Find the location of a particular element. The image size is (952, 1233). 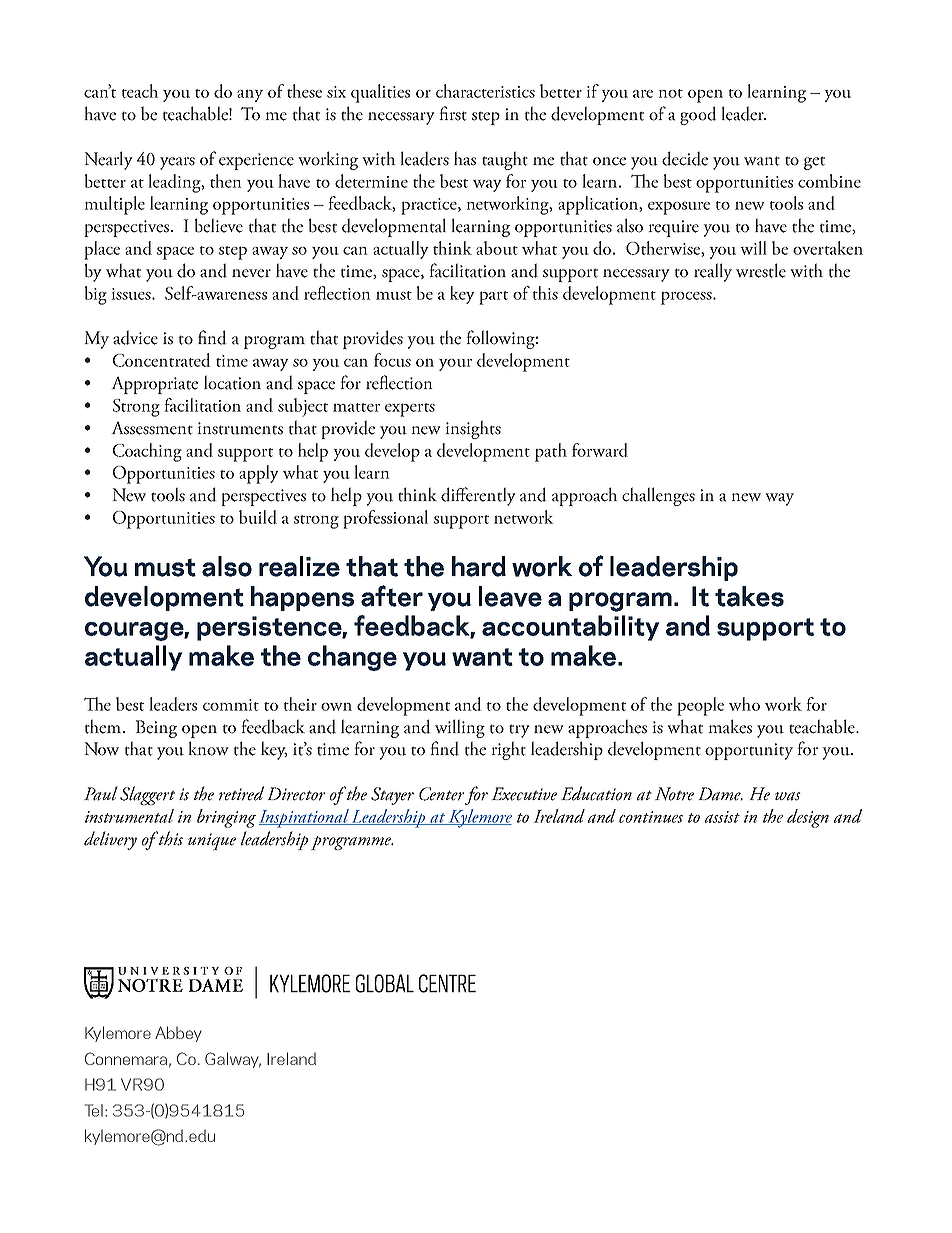

good is located at coordinates (698, 115).
